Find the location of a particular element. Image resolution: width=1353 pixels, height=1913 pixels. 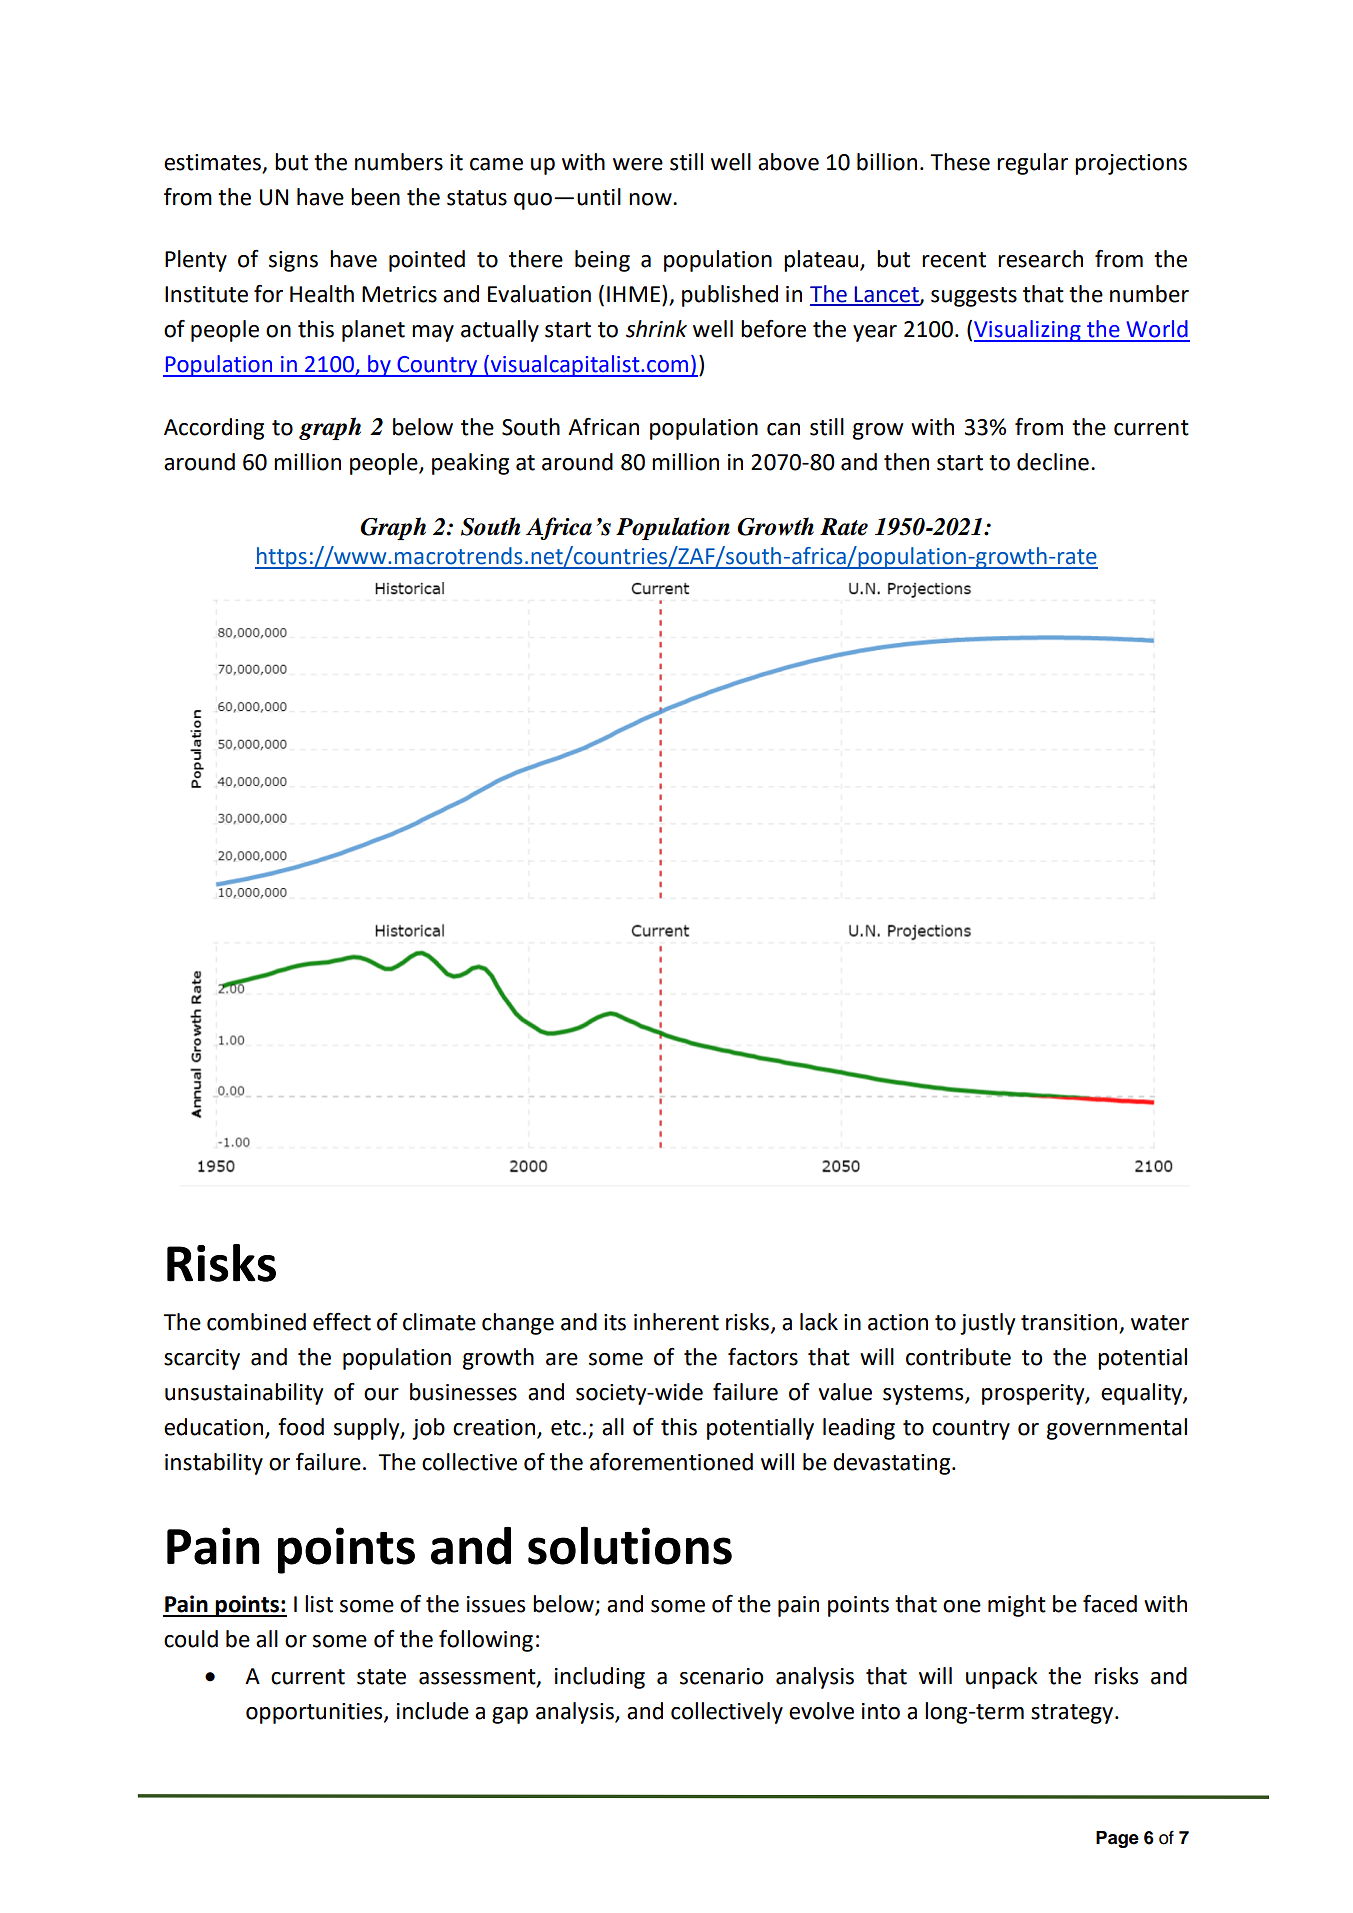

research is located at coordinates (1040, 259).
